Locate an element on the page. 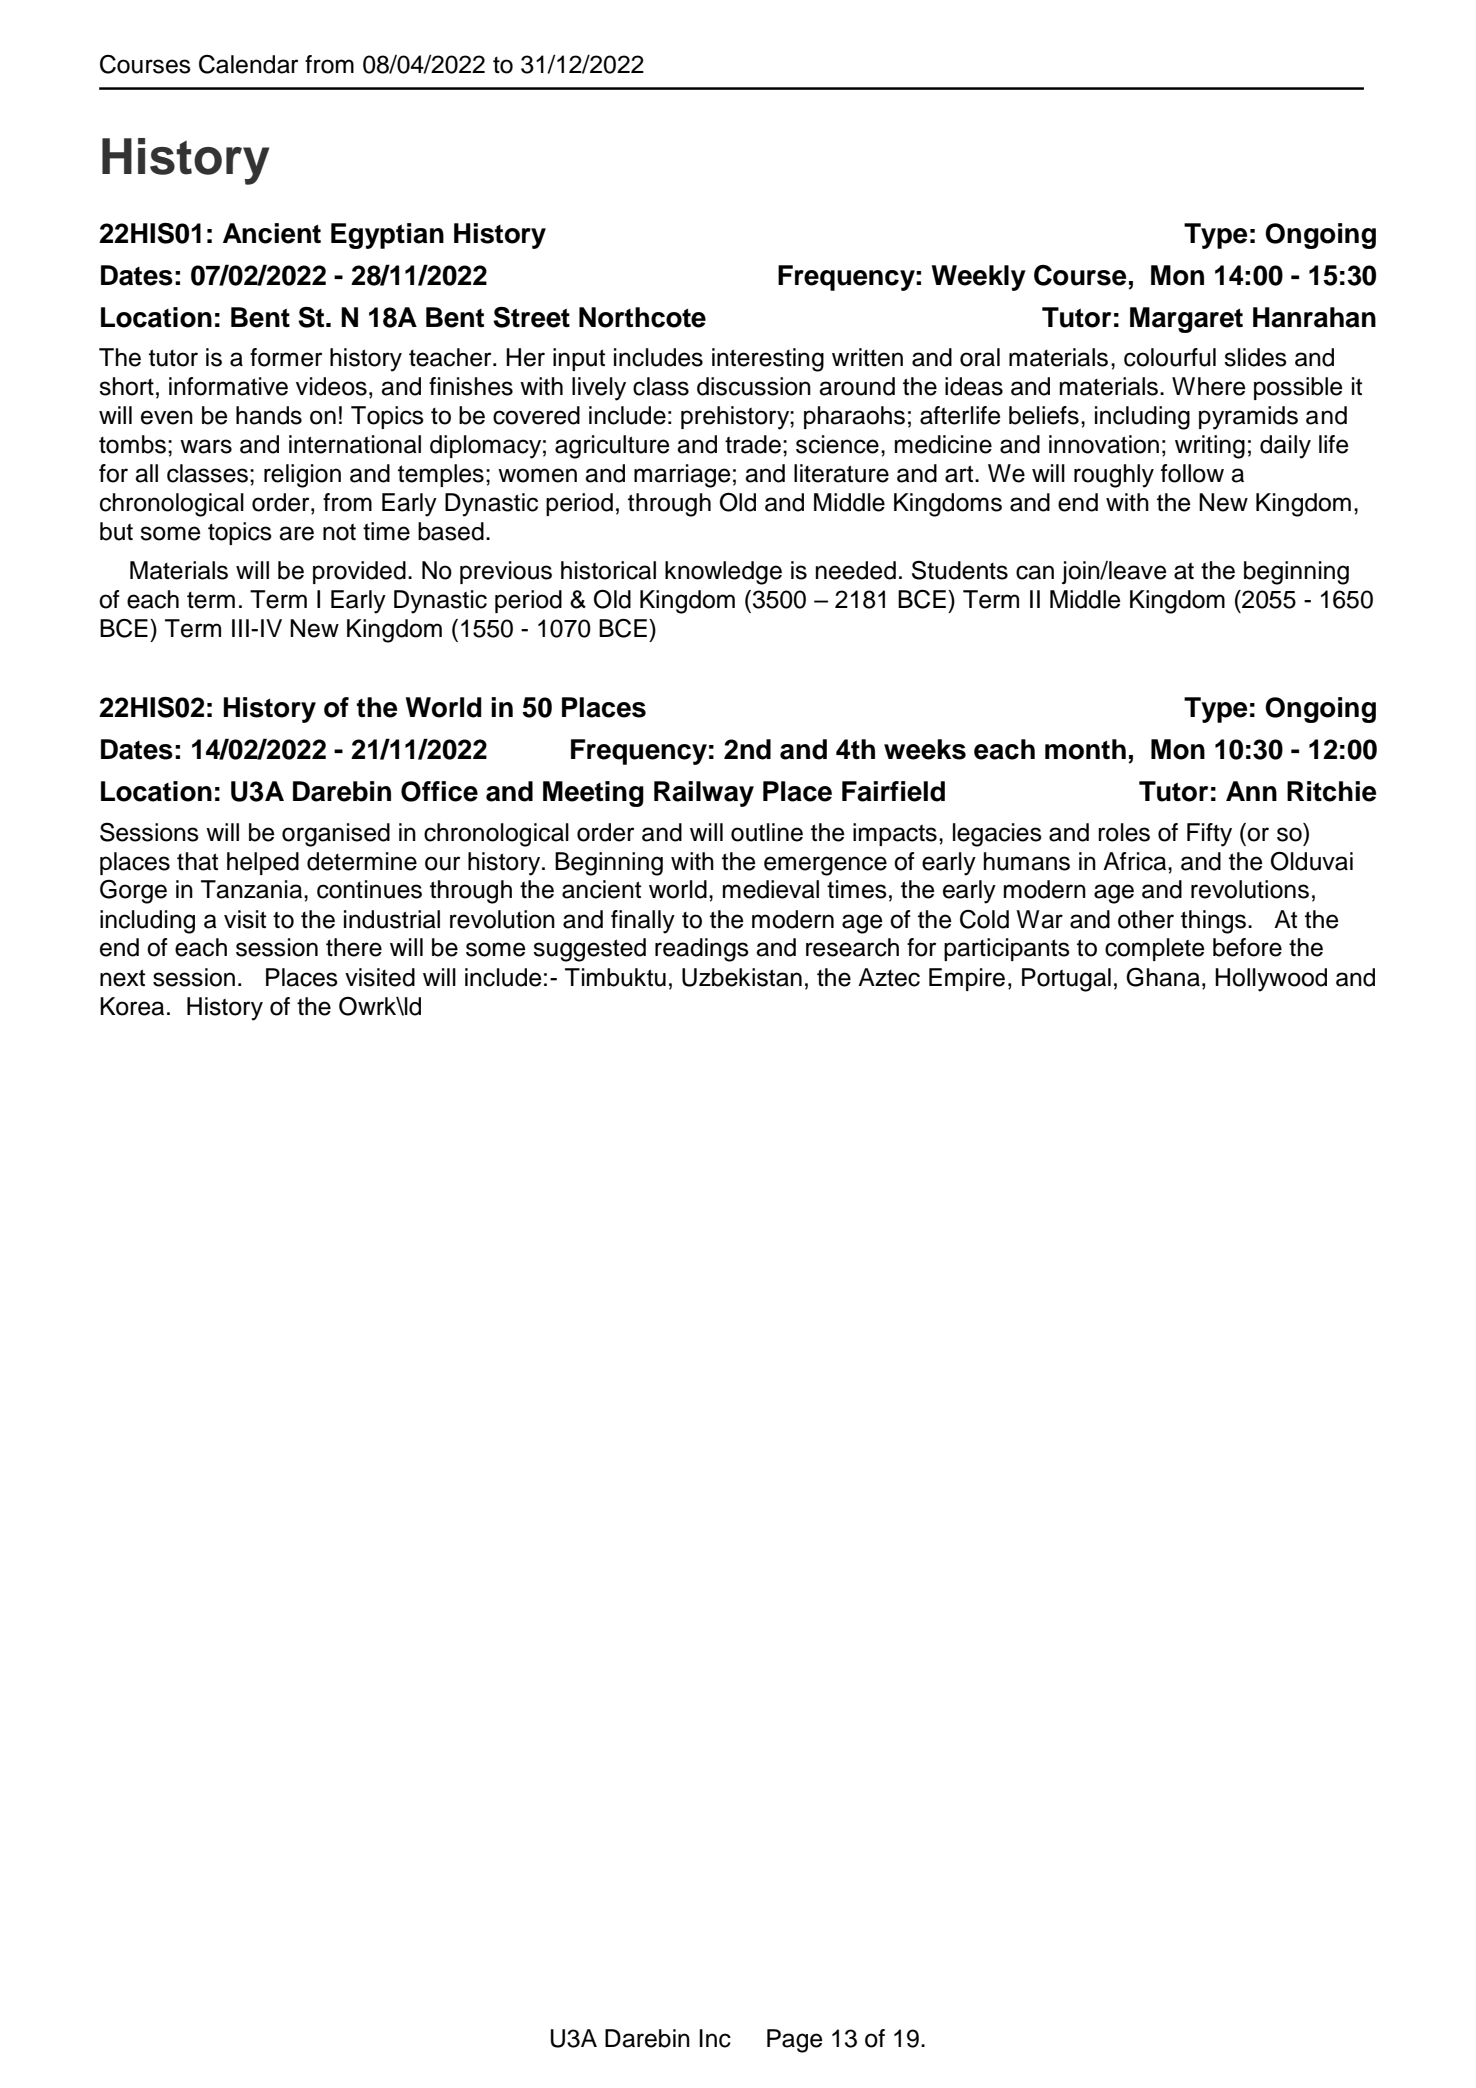 This image has height=2088, width=1476. Ghana is located at coordinates (1163, 977).
